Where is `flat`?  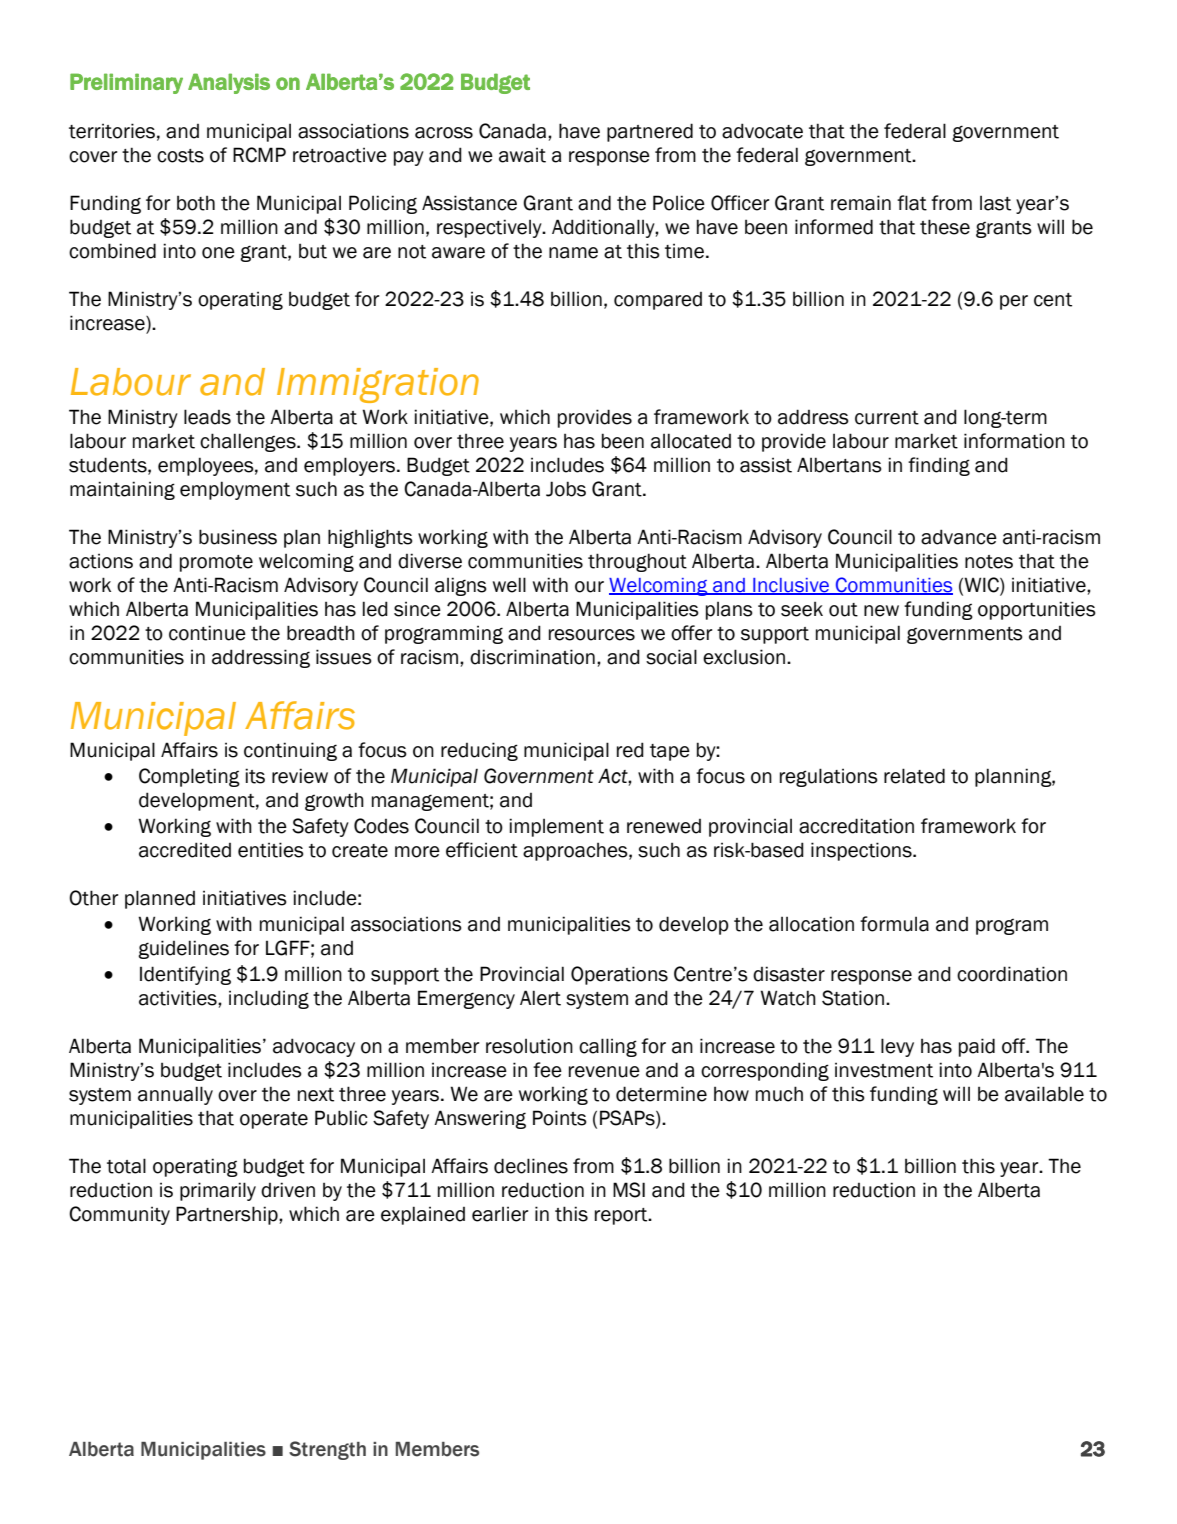 flat is located at coordinates (912, 203).
